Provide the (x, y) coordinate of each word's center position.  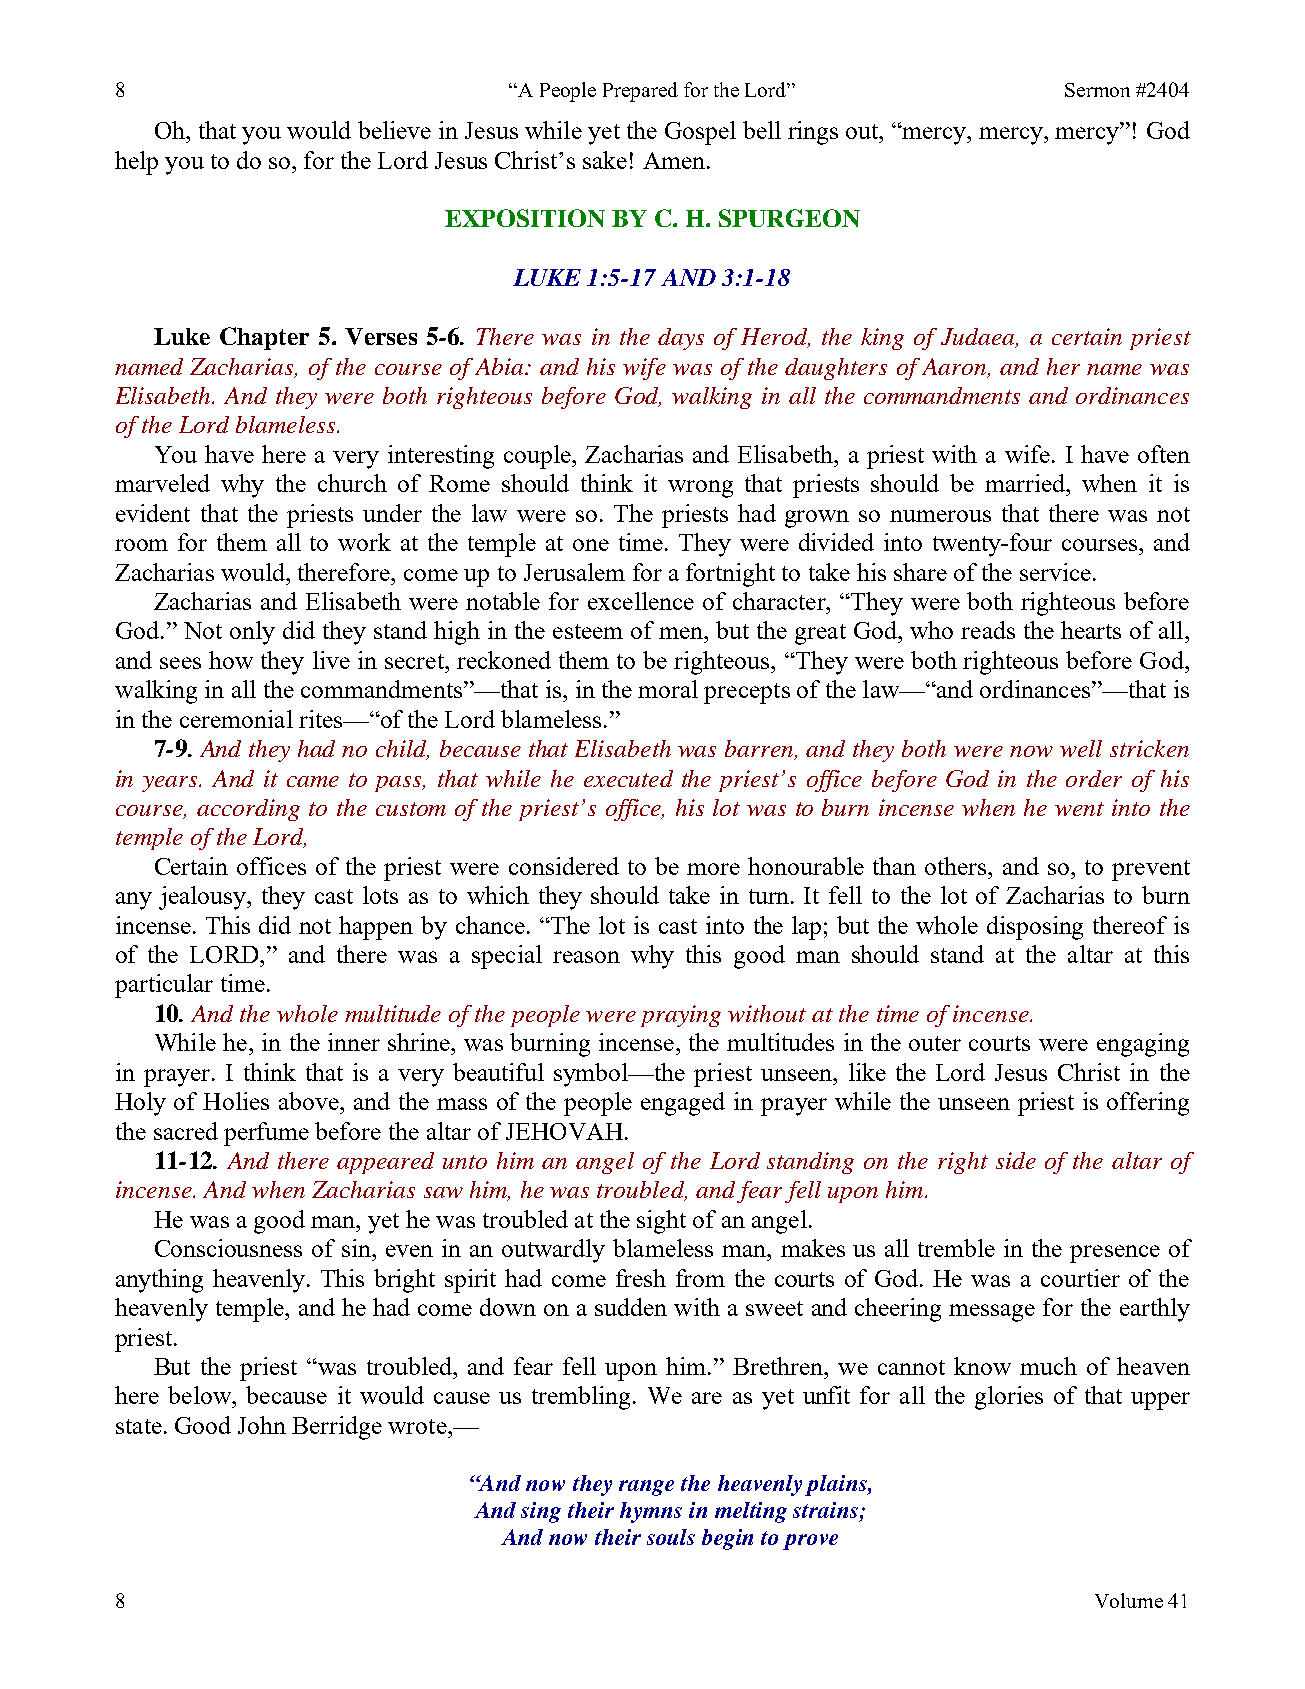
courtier (1080, 1278)
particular (164, 986)
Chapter (264, 338)
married (1026, 483)
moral (668, 689)
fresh (641, 1278)
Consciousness (228, 1248)
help (136, 163)
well (1081, 748)
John (262, 1425)
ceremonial (236, 719)
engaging (1143, 1045)
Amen (674, 160)
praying (681, 1016)
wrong (700, 489)
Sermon (1097, 90)
